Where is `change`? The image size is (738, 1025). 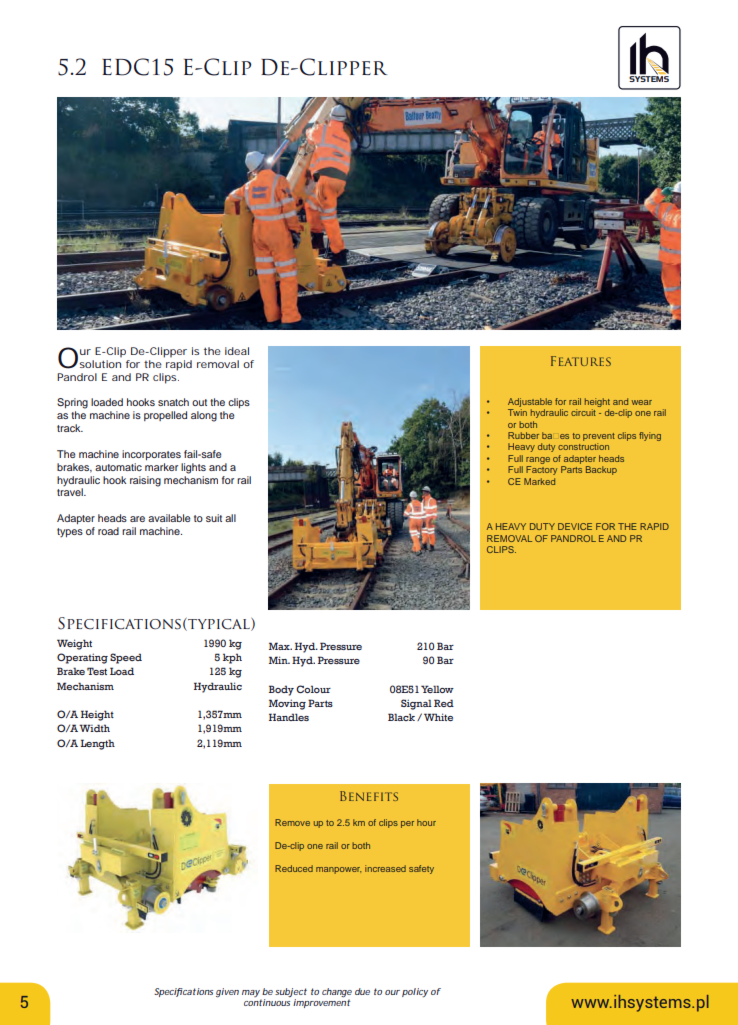
change is located at coordinates (337, 994).
